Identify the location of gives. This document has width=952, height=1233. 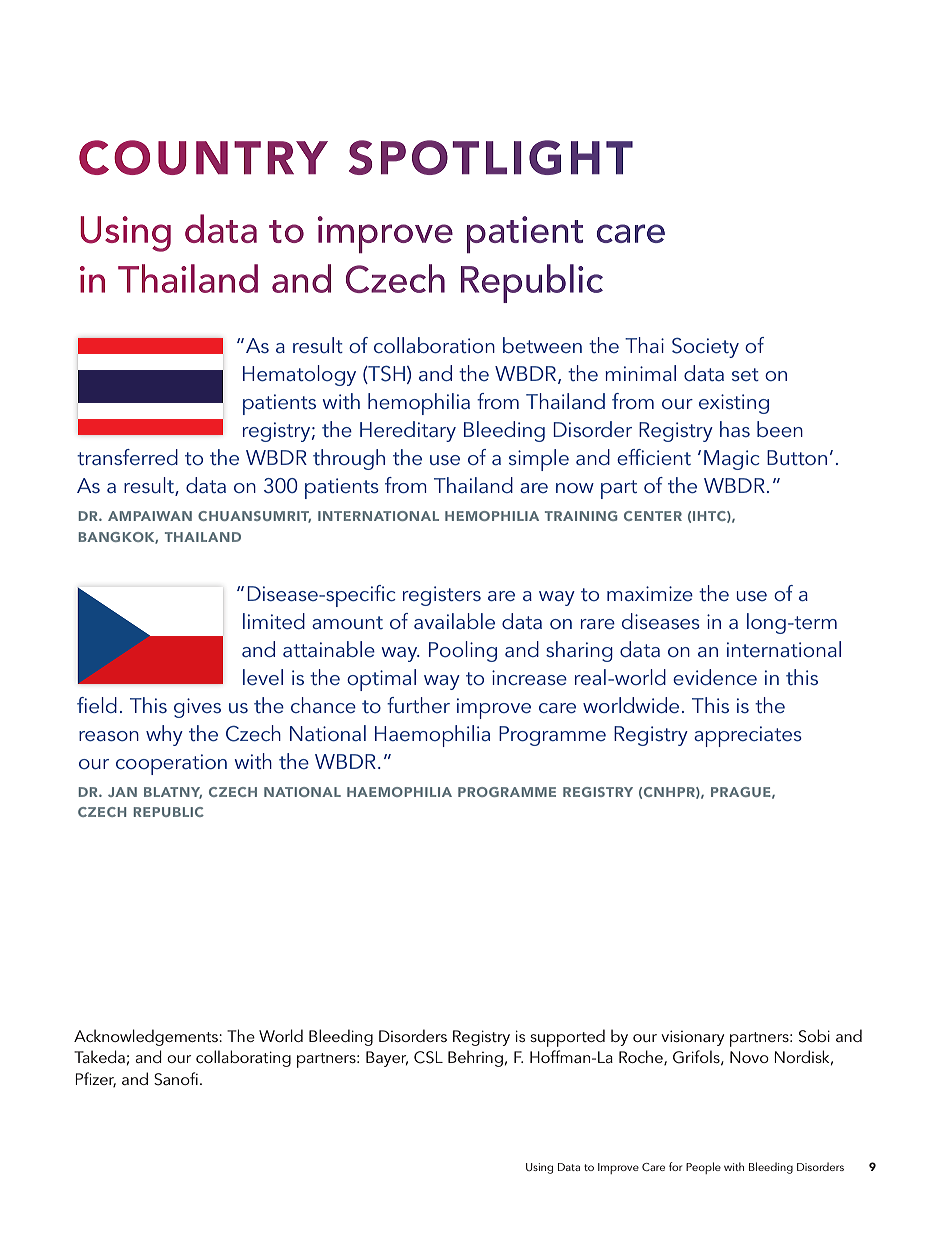
(197, 708).
